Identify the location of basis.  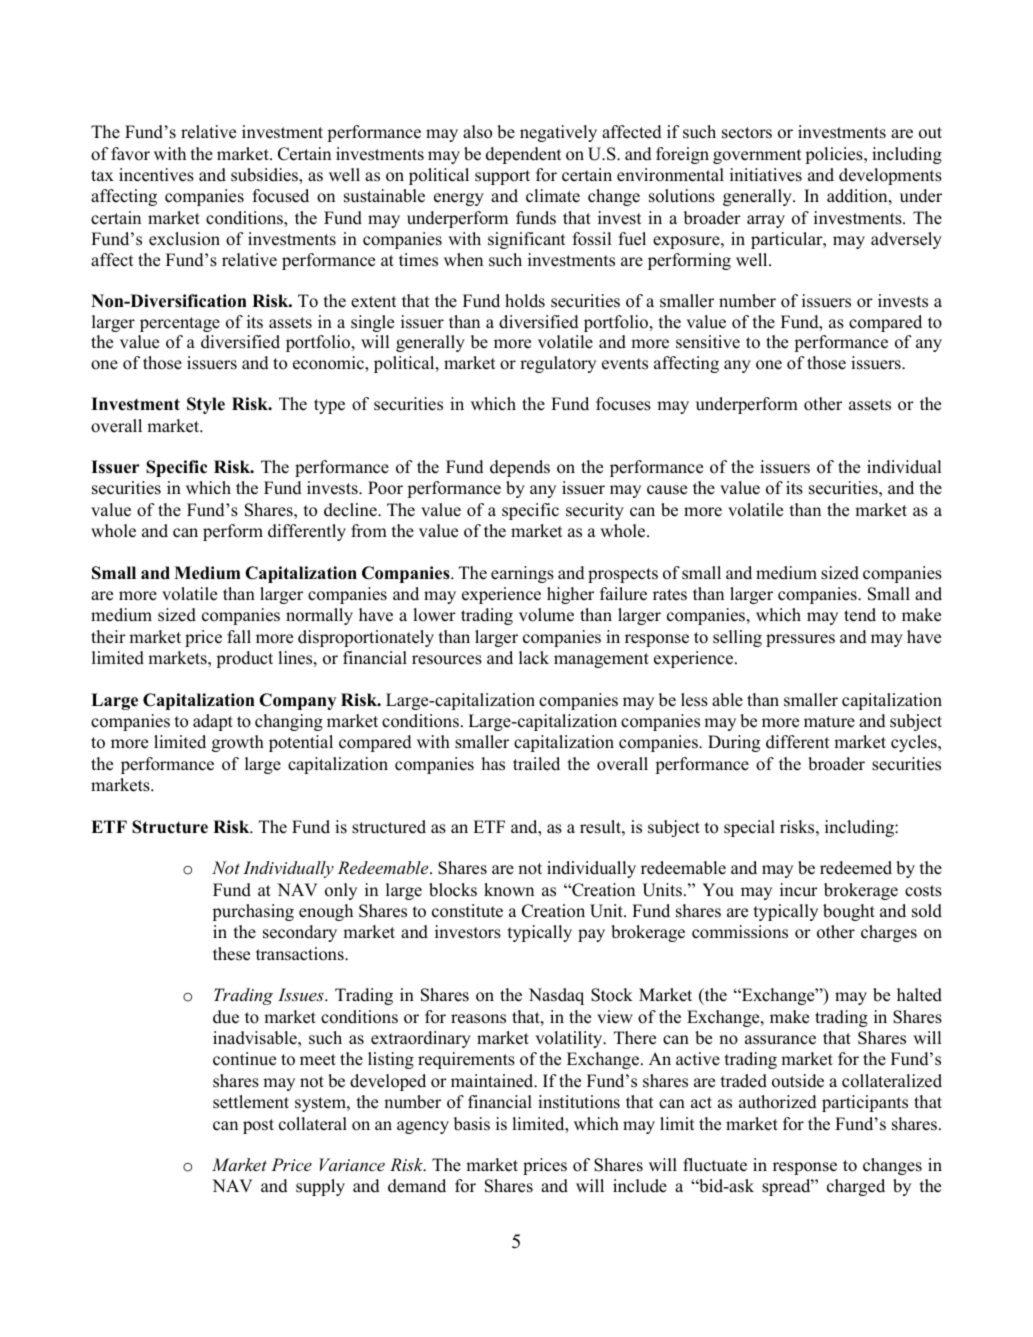
(472, 1124).
